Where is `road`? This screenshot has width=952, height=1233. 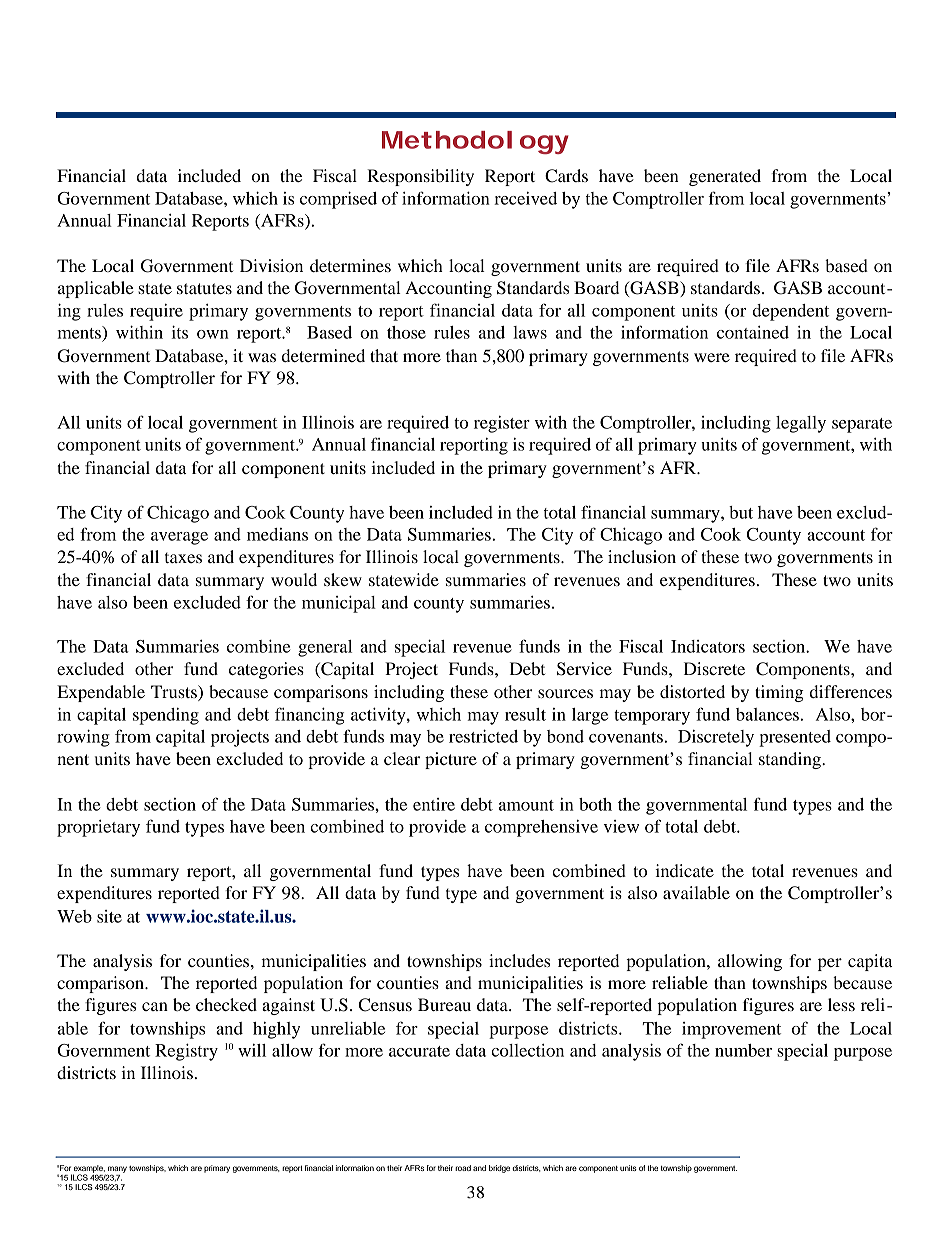
road is located at coordinates (463, 1168).
